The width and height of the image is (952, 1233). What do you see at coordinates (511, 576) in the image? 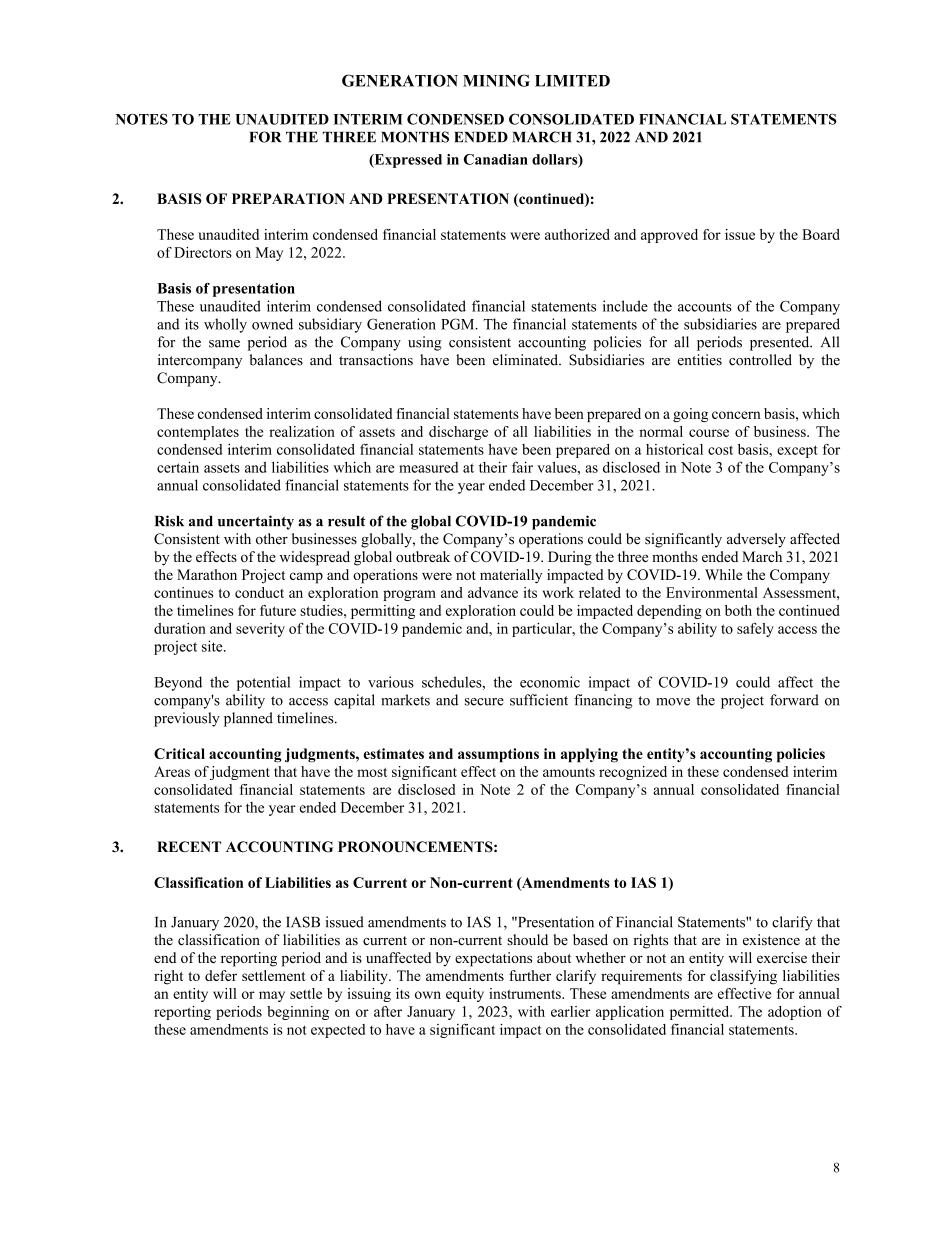
I see `materially` at bounding box center [511, 576].
